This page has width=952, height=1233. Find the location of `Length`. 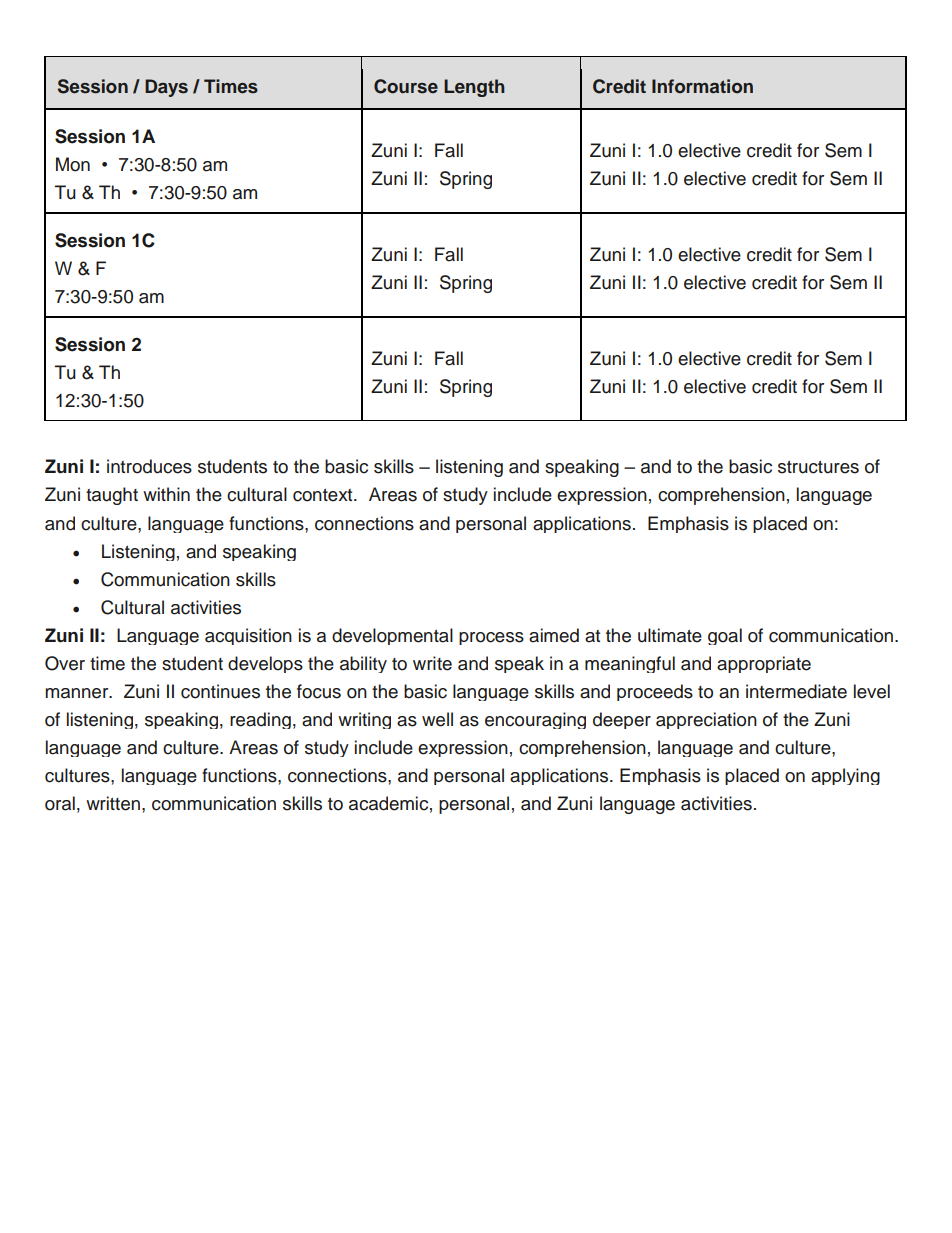

Length is located at coordinates (474, 88).
